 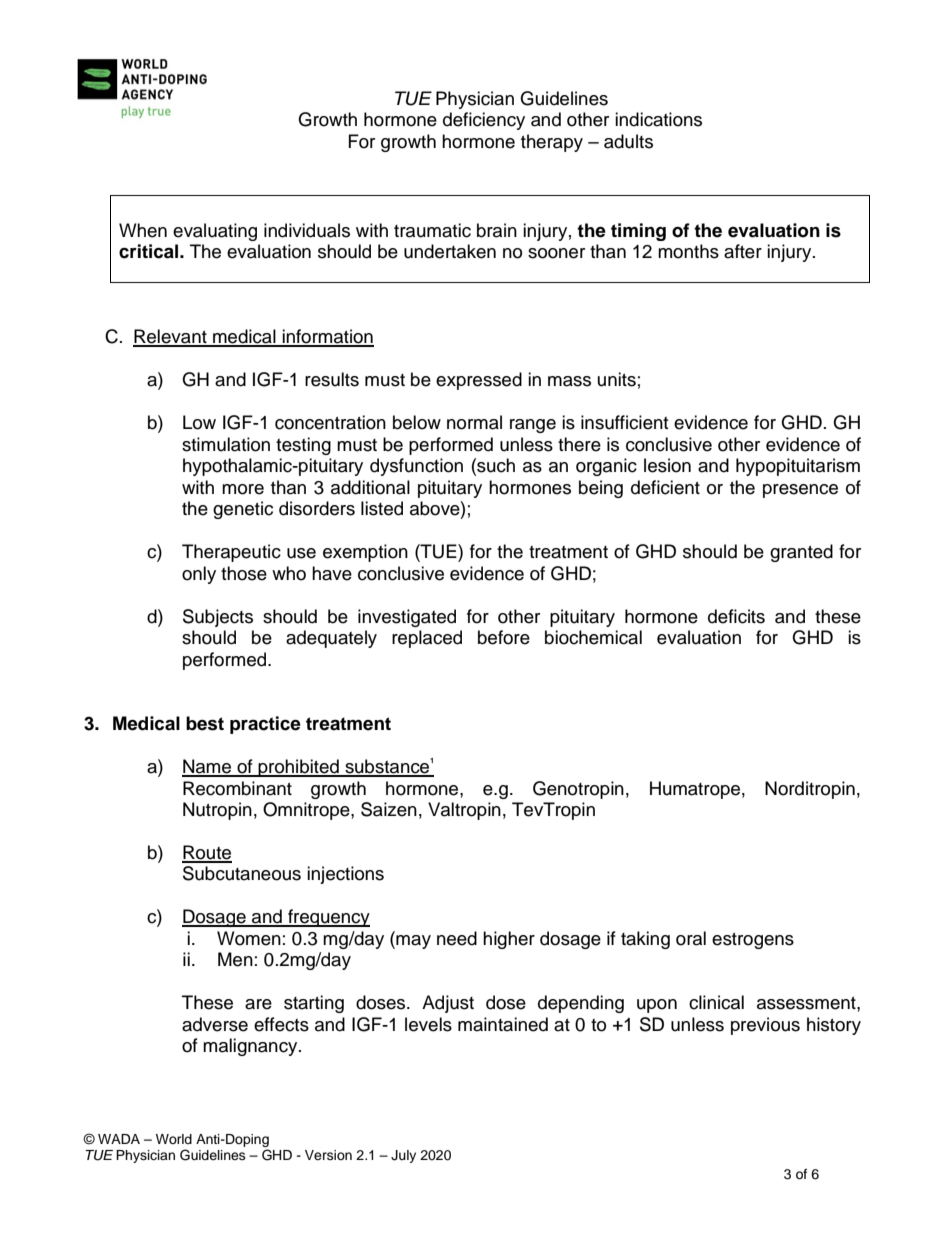 I want to click on World, so click(x=174, y=1139).
